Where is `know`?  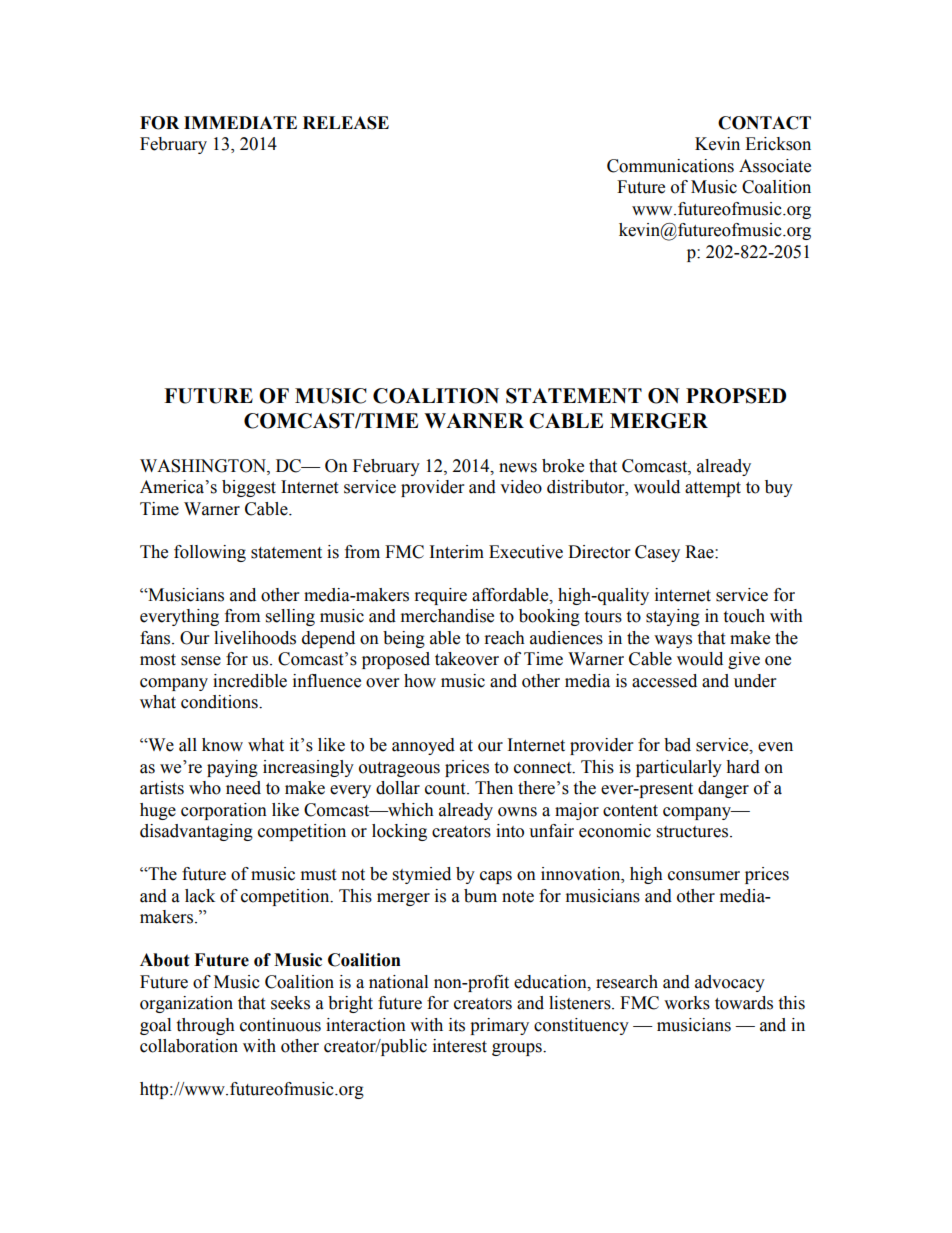
know is located at coordinates (222, 745).
